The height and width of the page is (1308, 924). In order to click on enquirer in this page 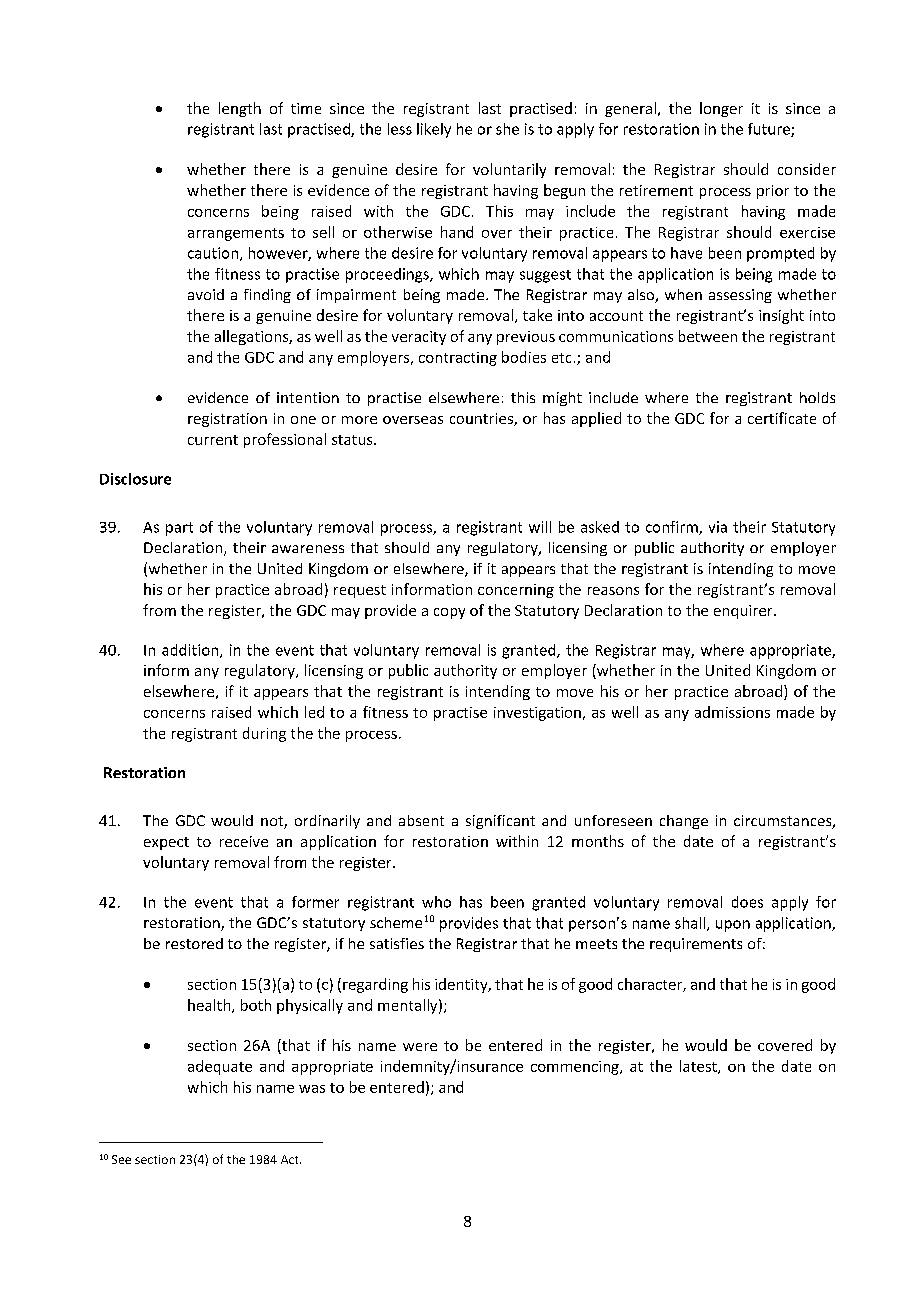, I will do `click(744, 612)`.
